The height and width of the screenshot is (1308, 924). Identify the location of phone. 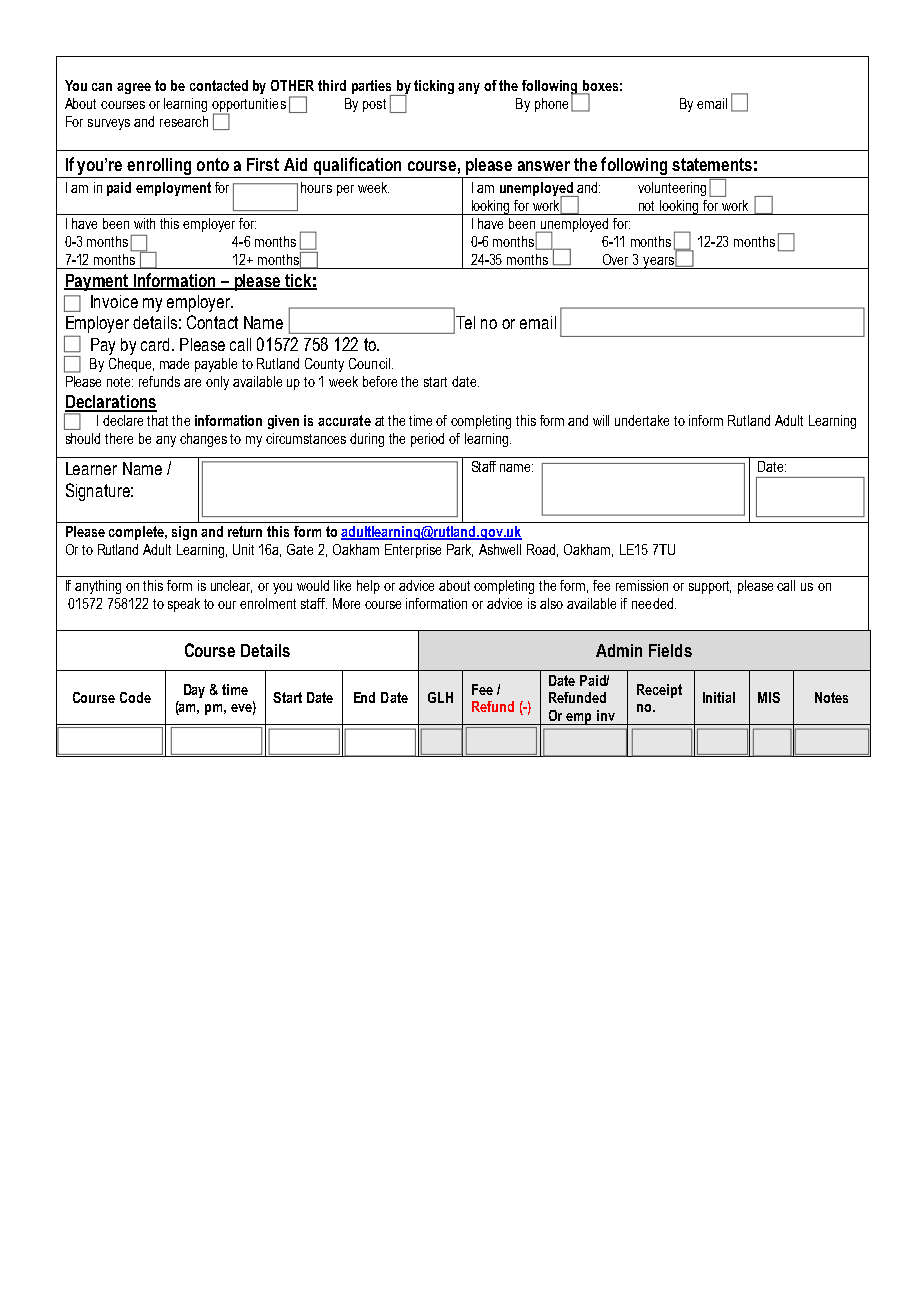
(551, 105).
